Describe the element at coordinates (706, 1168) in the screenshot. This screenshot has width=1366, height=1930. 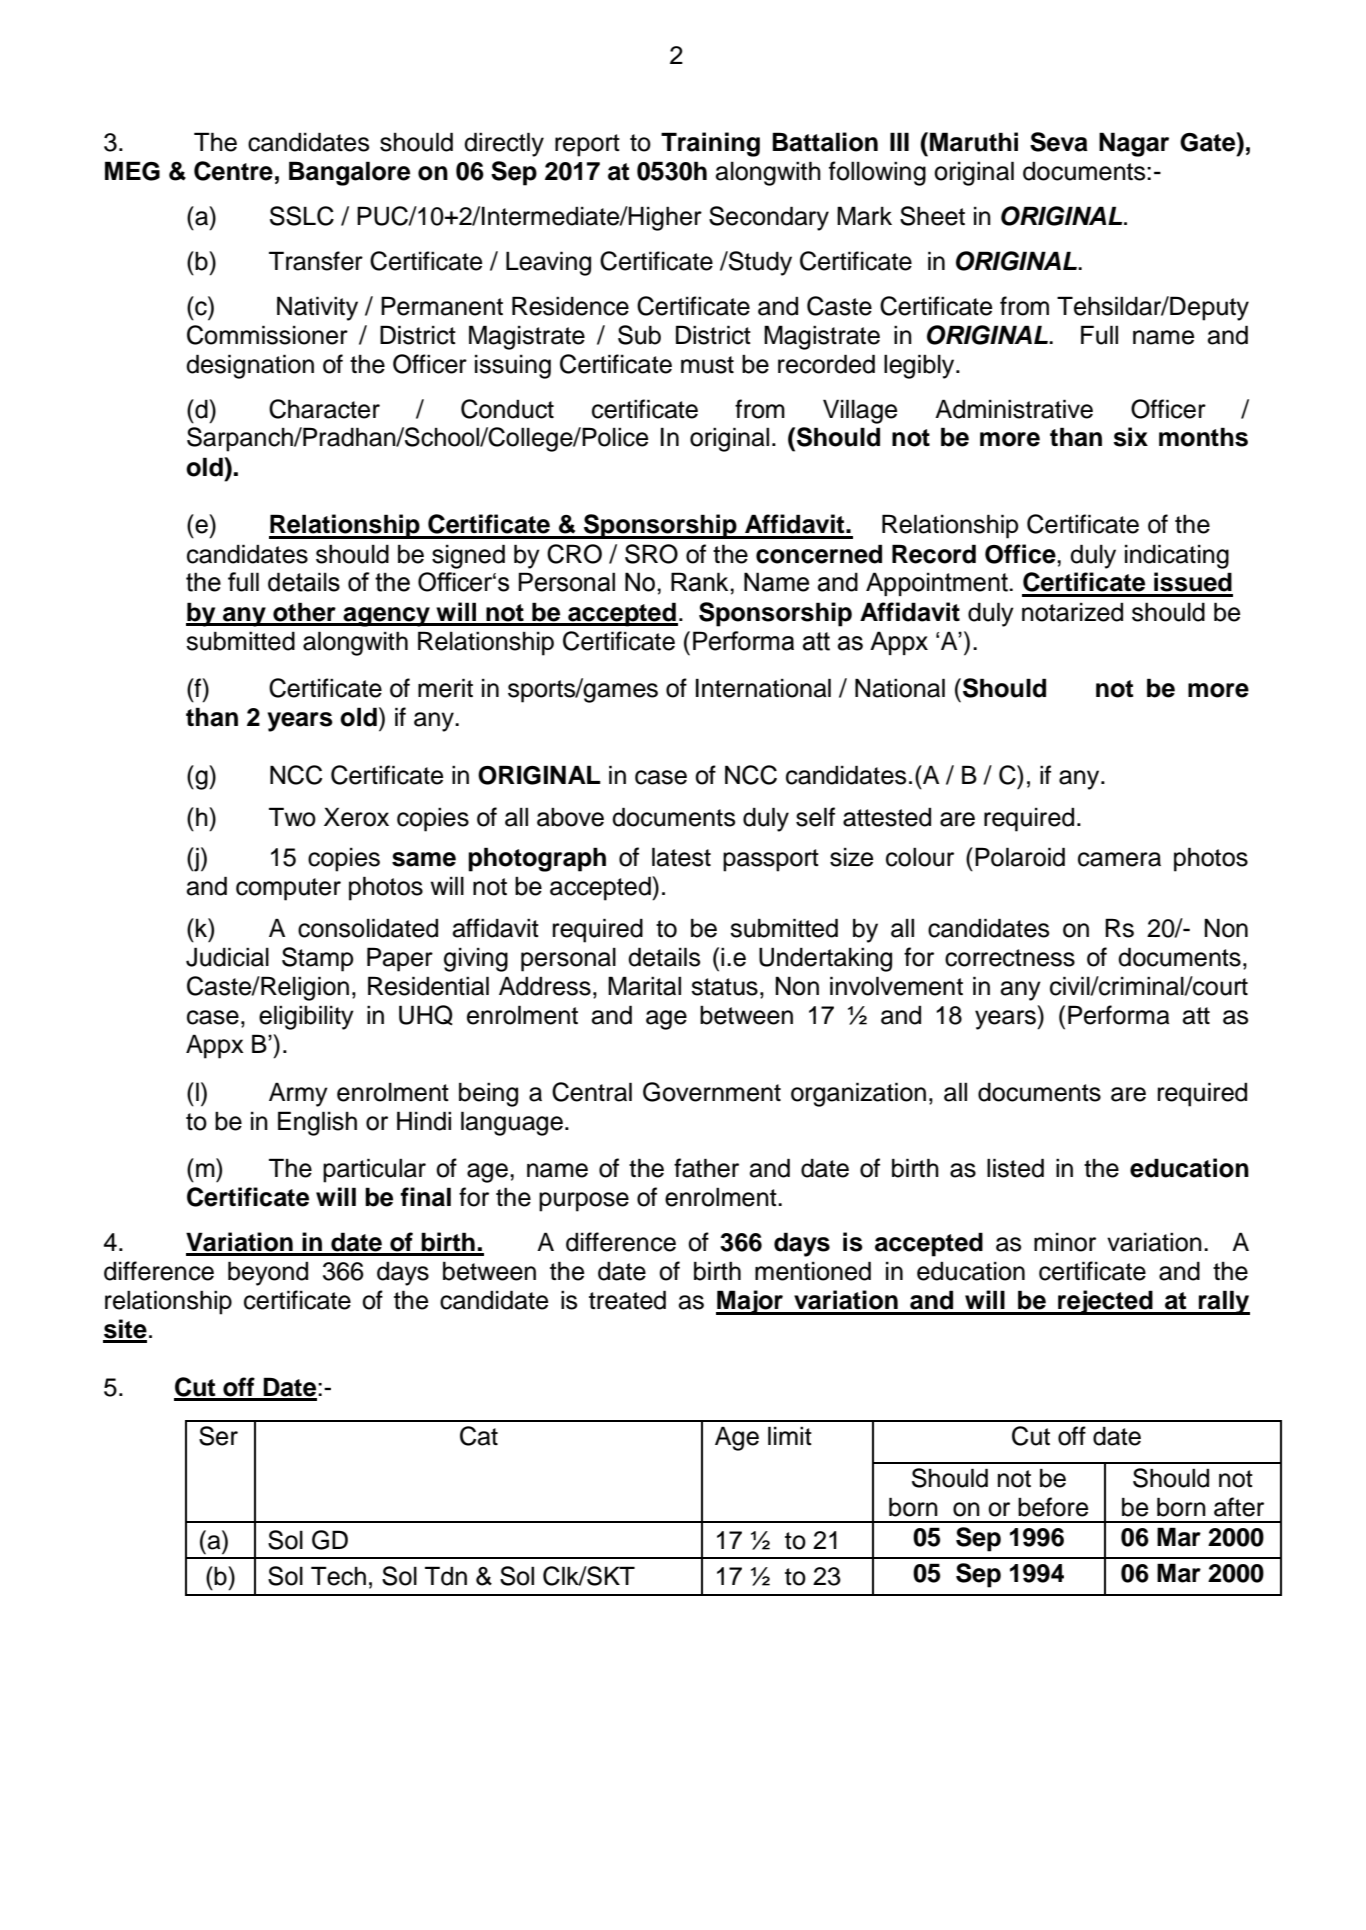
I see `father` at that location.
